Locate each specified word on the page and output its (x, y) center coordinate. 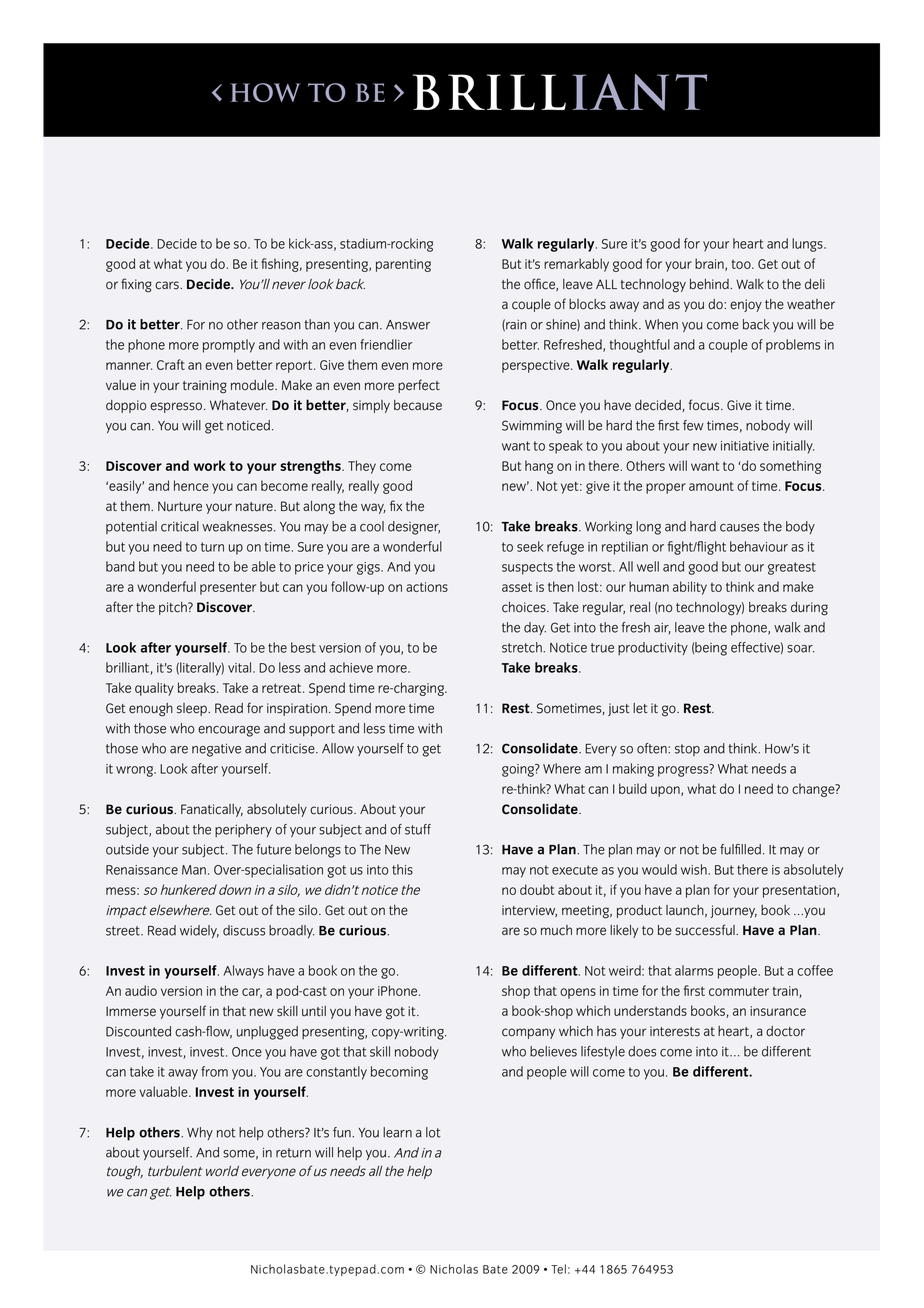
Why (200, 1133)
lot (433, 1132)
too (742, 264)
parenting (403, 265)
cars (168, 285)
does (642, 1051)
